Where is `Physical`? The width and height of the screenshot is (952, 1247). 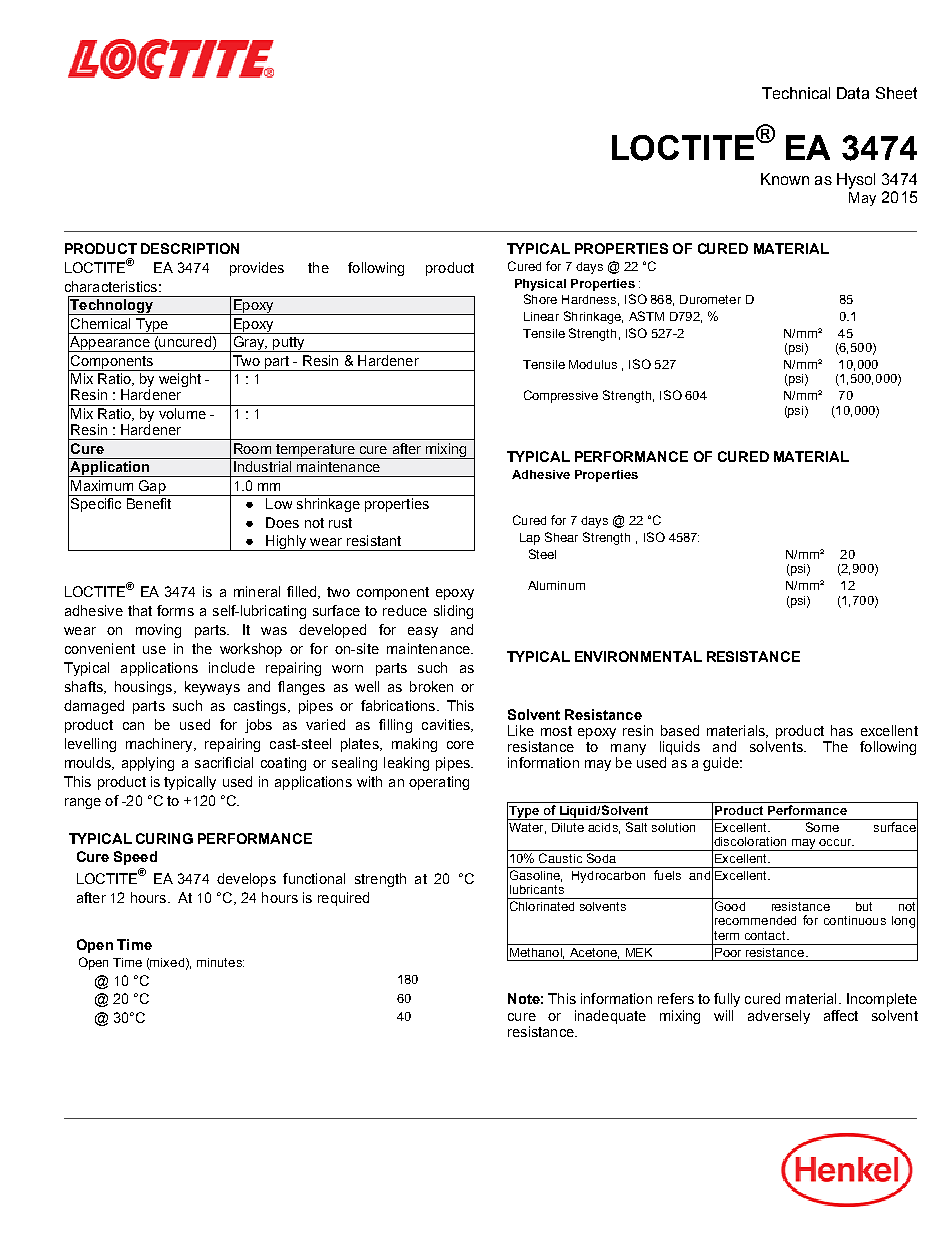 Physical is located at coordinates (540, 285).
